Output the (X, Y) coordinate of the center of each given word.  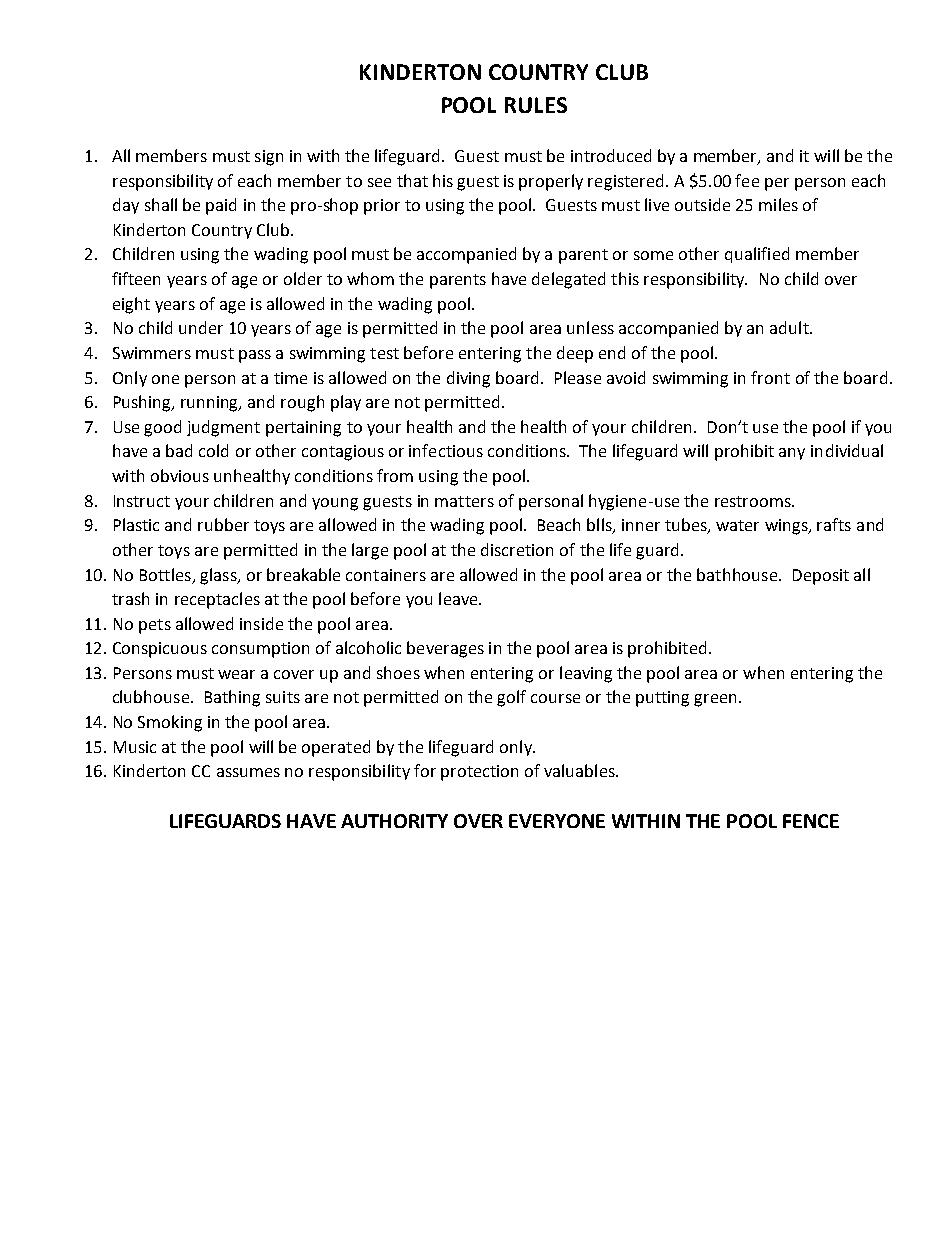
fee (747, 180)
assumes (248, 772)
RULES (536, 105)
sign (269, 158)
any (792, 454)
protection (479, 773)
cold (213, 450)
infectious (446, 450)
